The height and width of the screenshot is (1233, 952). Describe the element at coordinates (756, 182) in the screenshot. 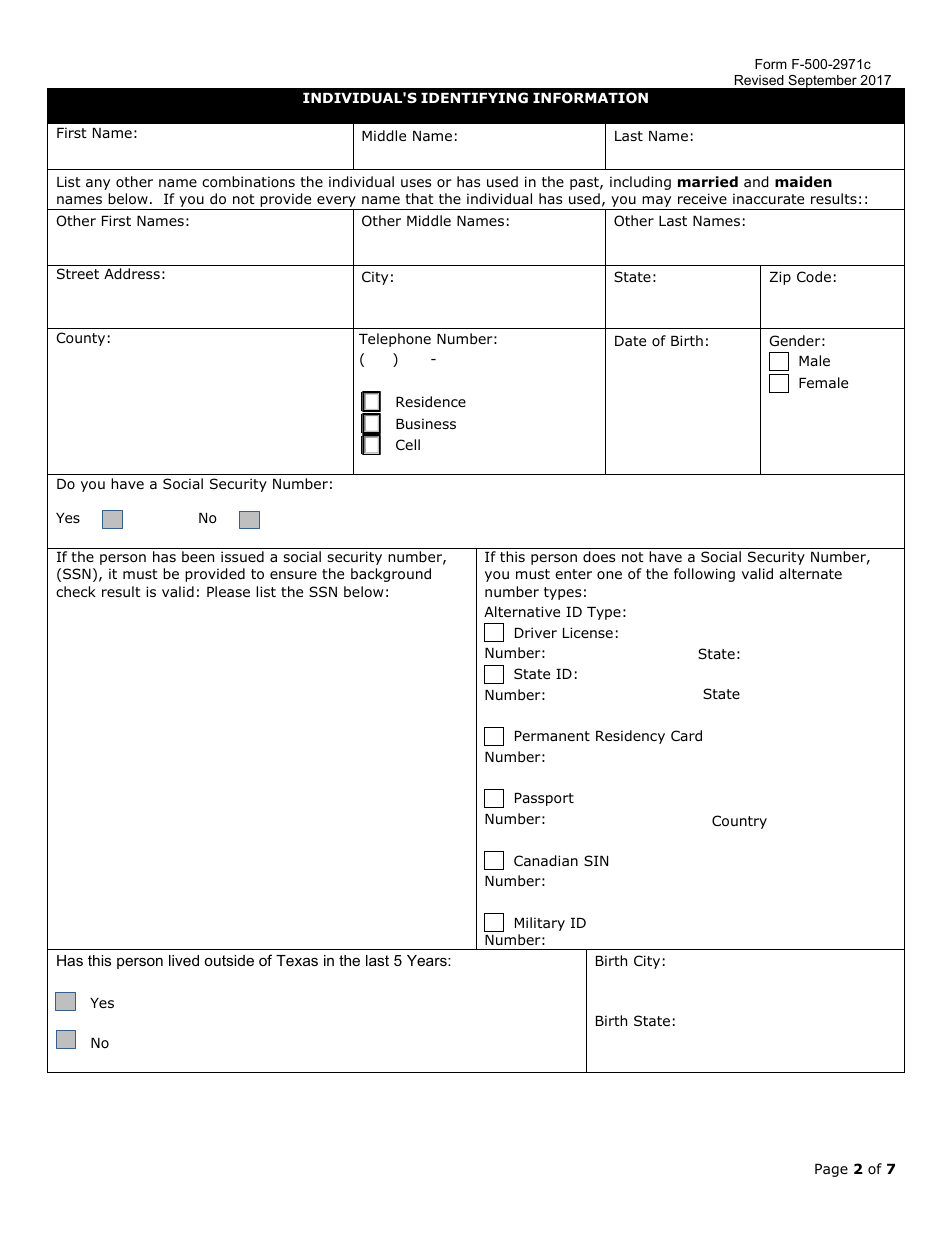

I see `and` at that location.
